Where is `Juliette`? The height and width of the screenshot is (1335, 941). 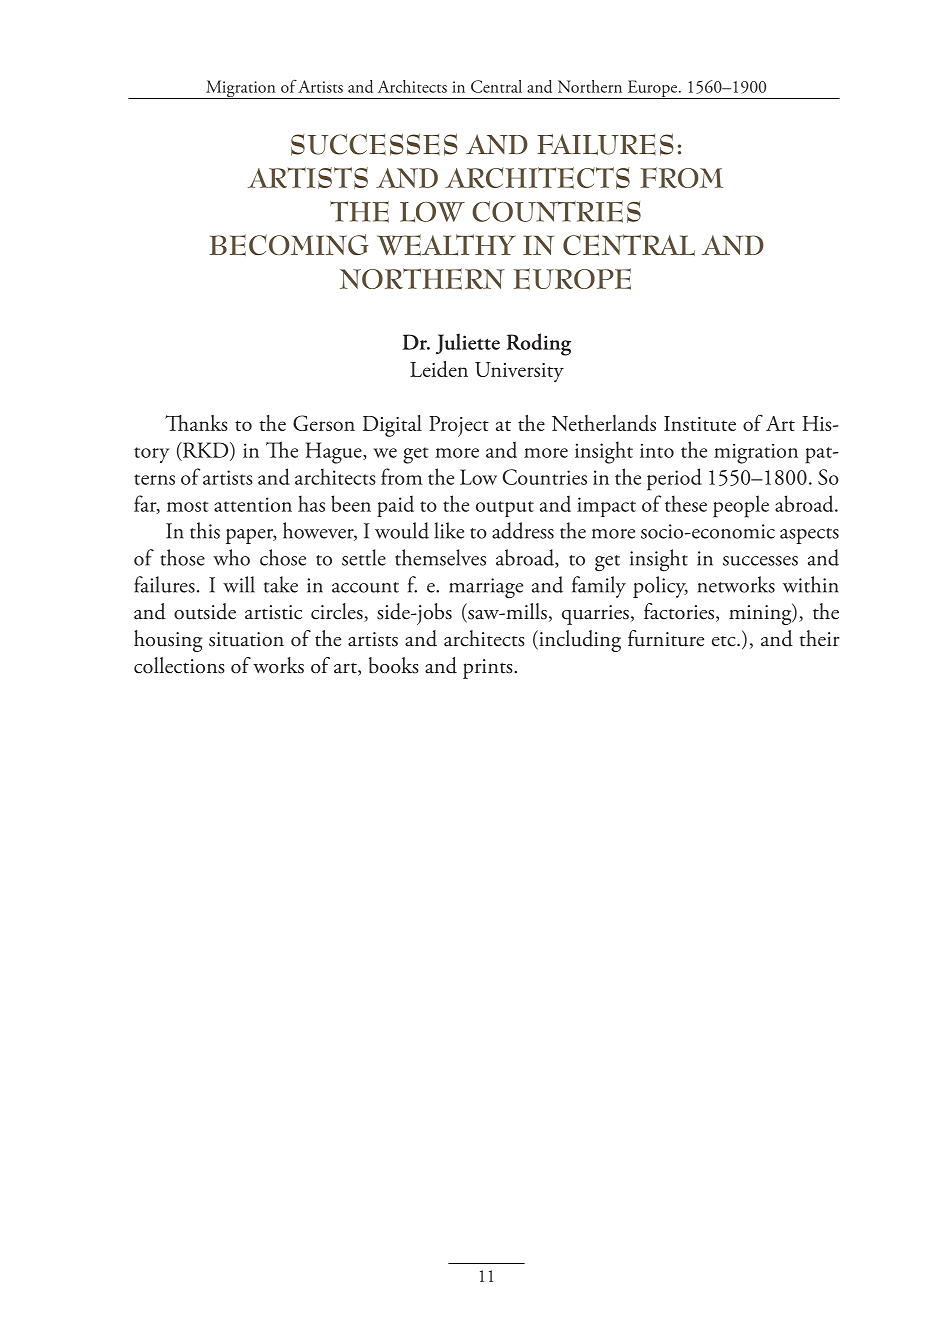 Juliette is located at coordinates (468, 343).
